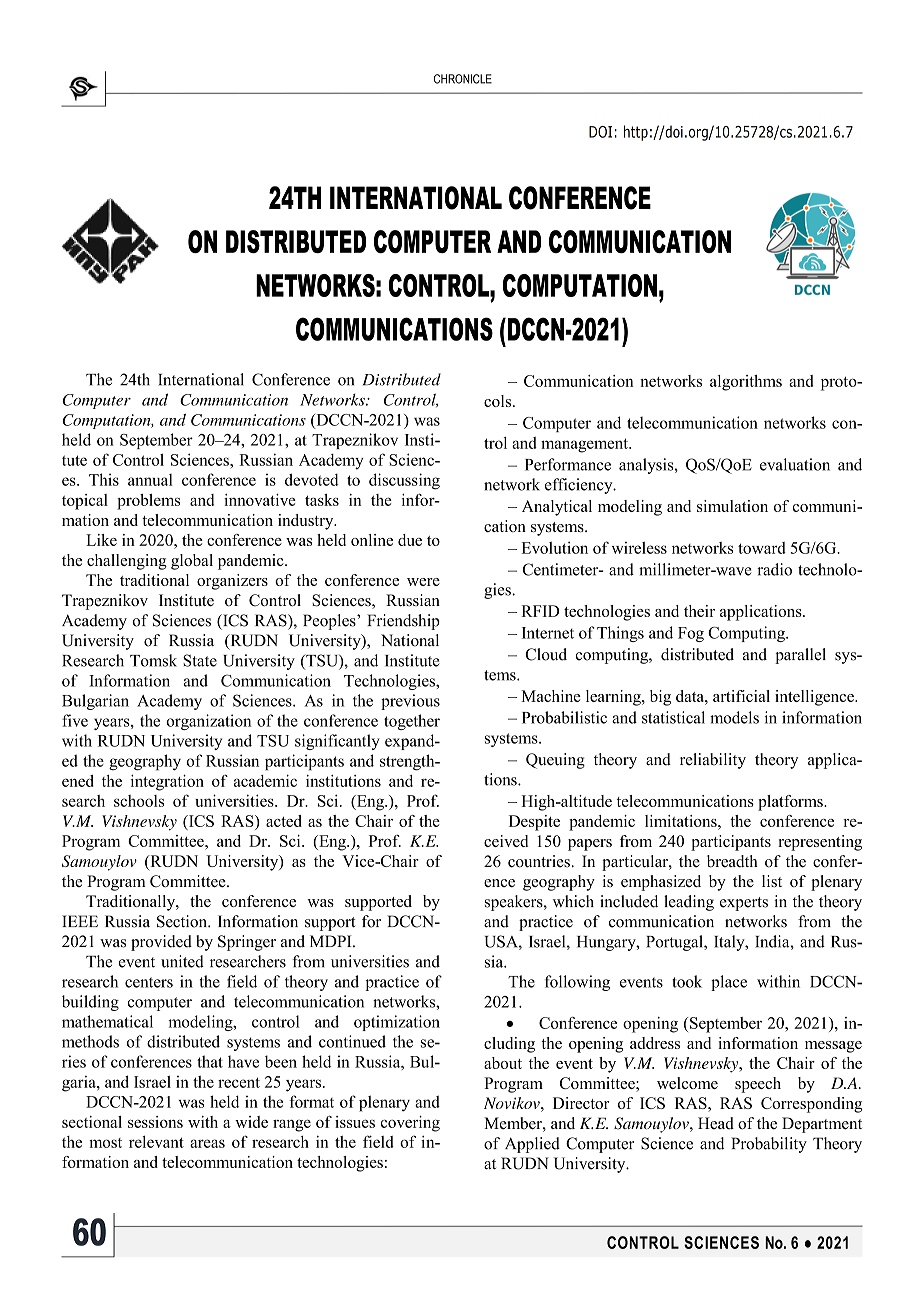  Describe the element at coordinates (746, 383) in the screenshot. I see `algorithms` at that location.
